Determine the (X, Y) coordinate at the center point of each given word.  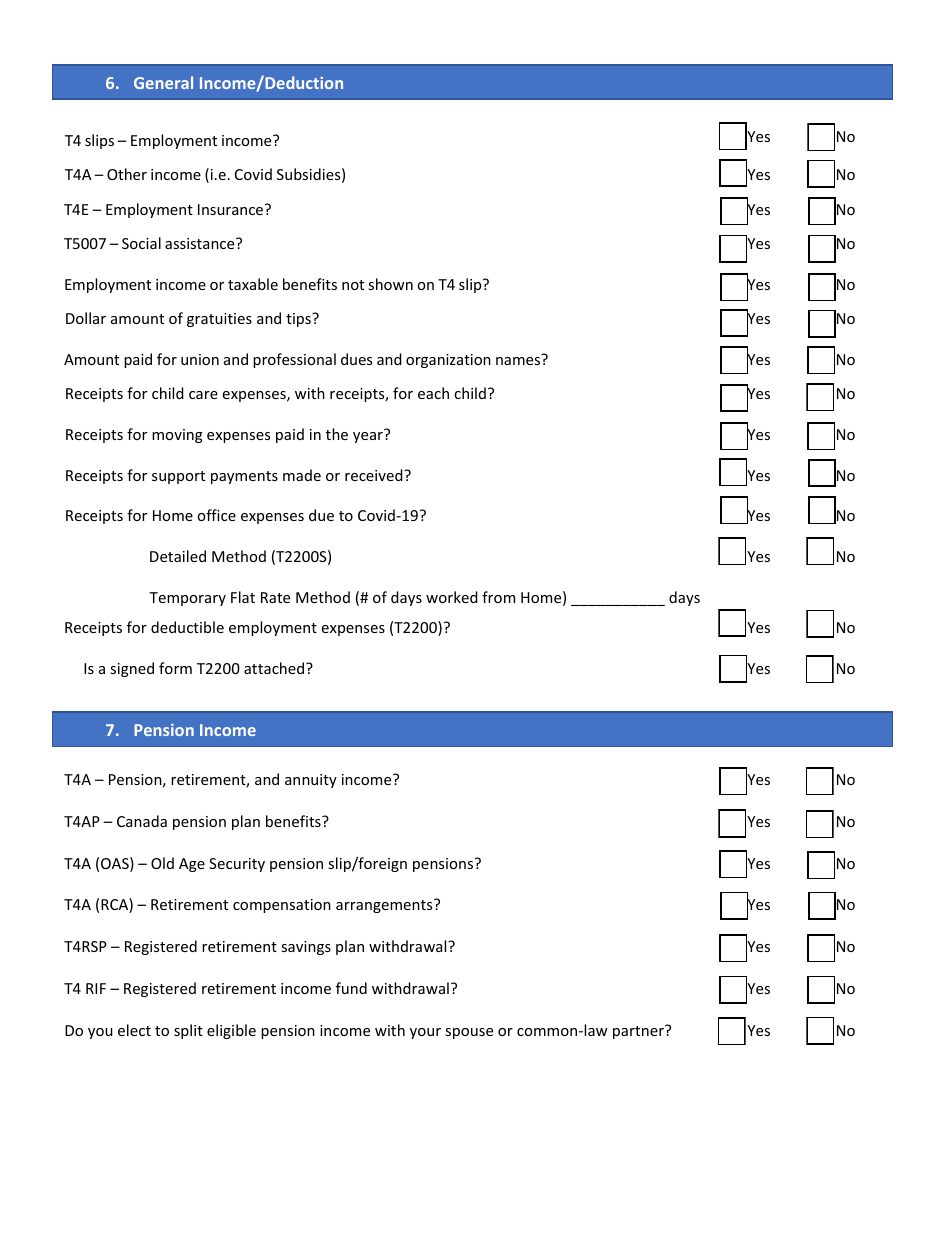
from (498, 597)
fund (351, 988)
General (163, 82)
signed (132, 669)
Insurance (232, 209)
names (518, 361)
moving (177, 436)
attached (275, 668)
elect (134, 1030)
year (369, 436)
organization (448, 361)
